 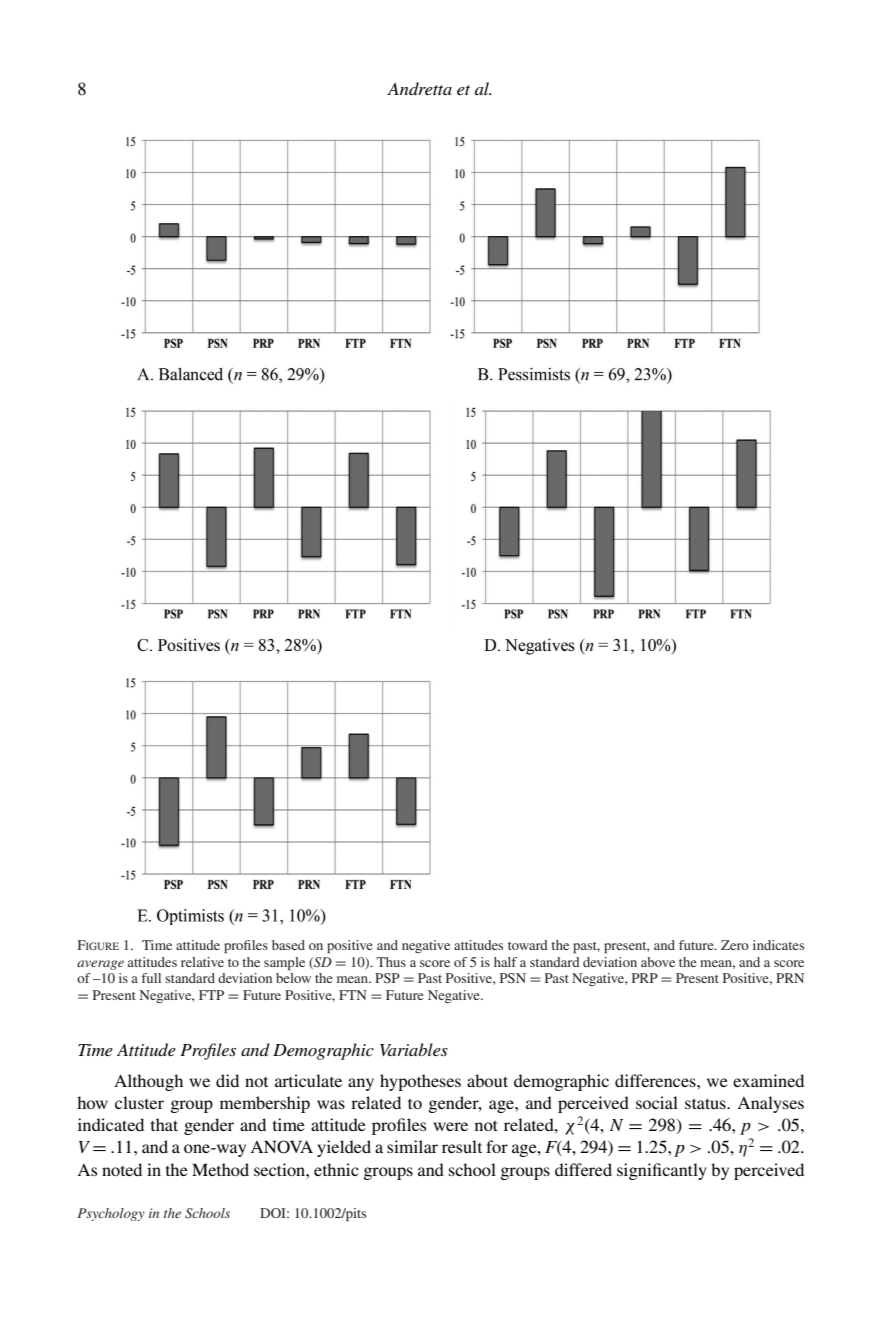 I want to click on that, so click(x=164, y=1124).
